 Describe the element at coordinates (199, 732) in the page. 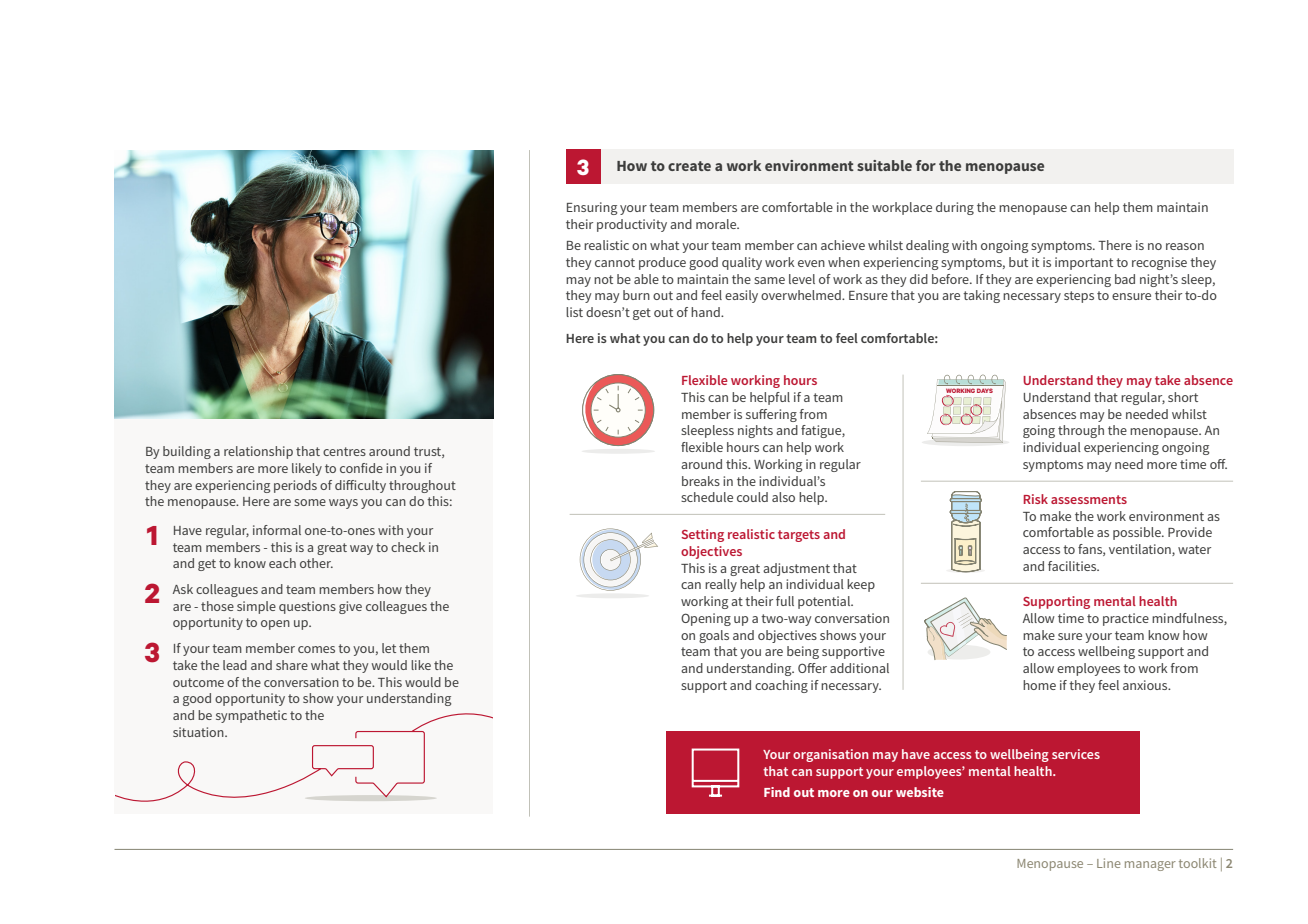

I see `situation` at that location.
